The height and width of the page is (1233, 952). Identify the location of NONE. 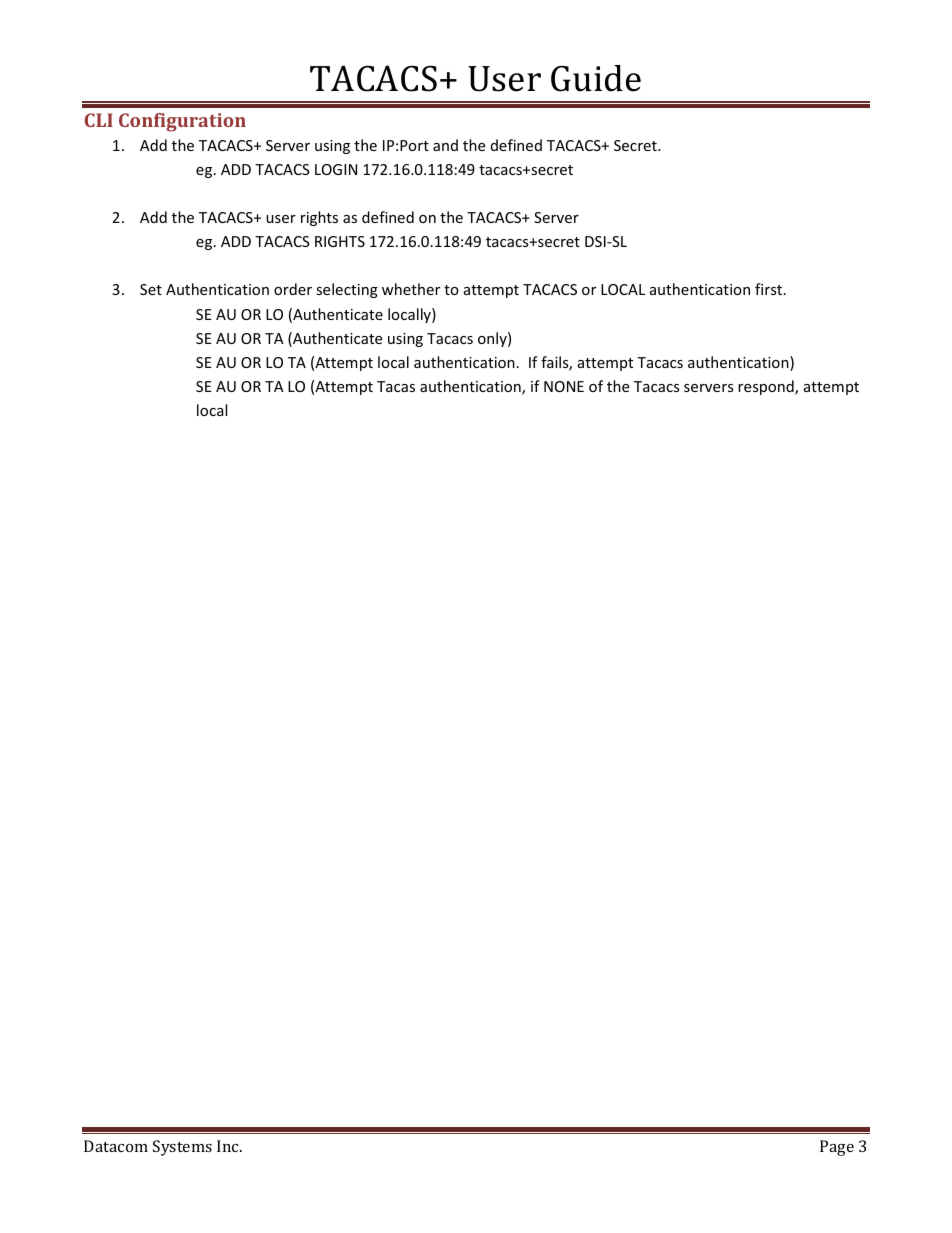
(564, 386).
